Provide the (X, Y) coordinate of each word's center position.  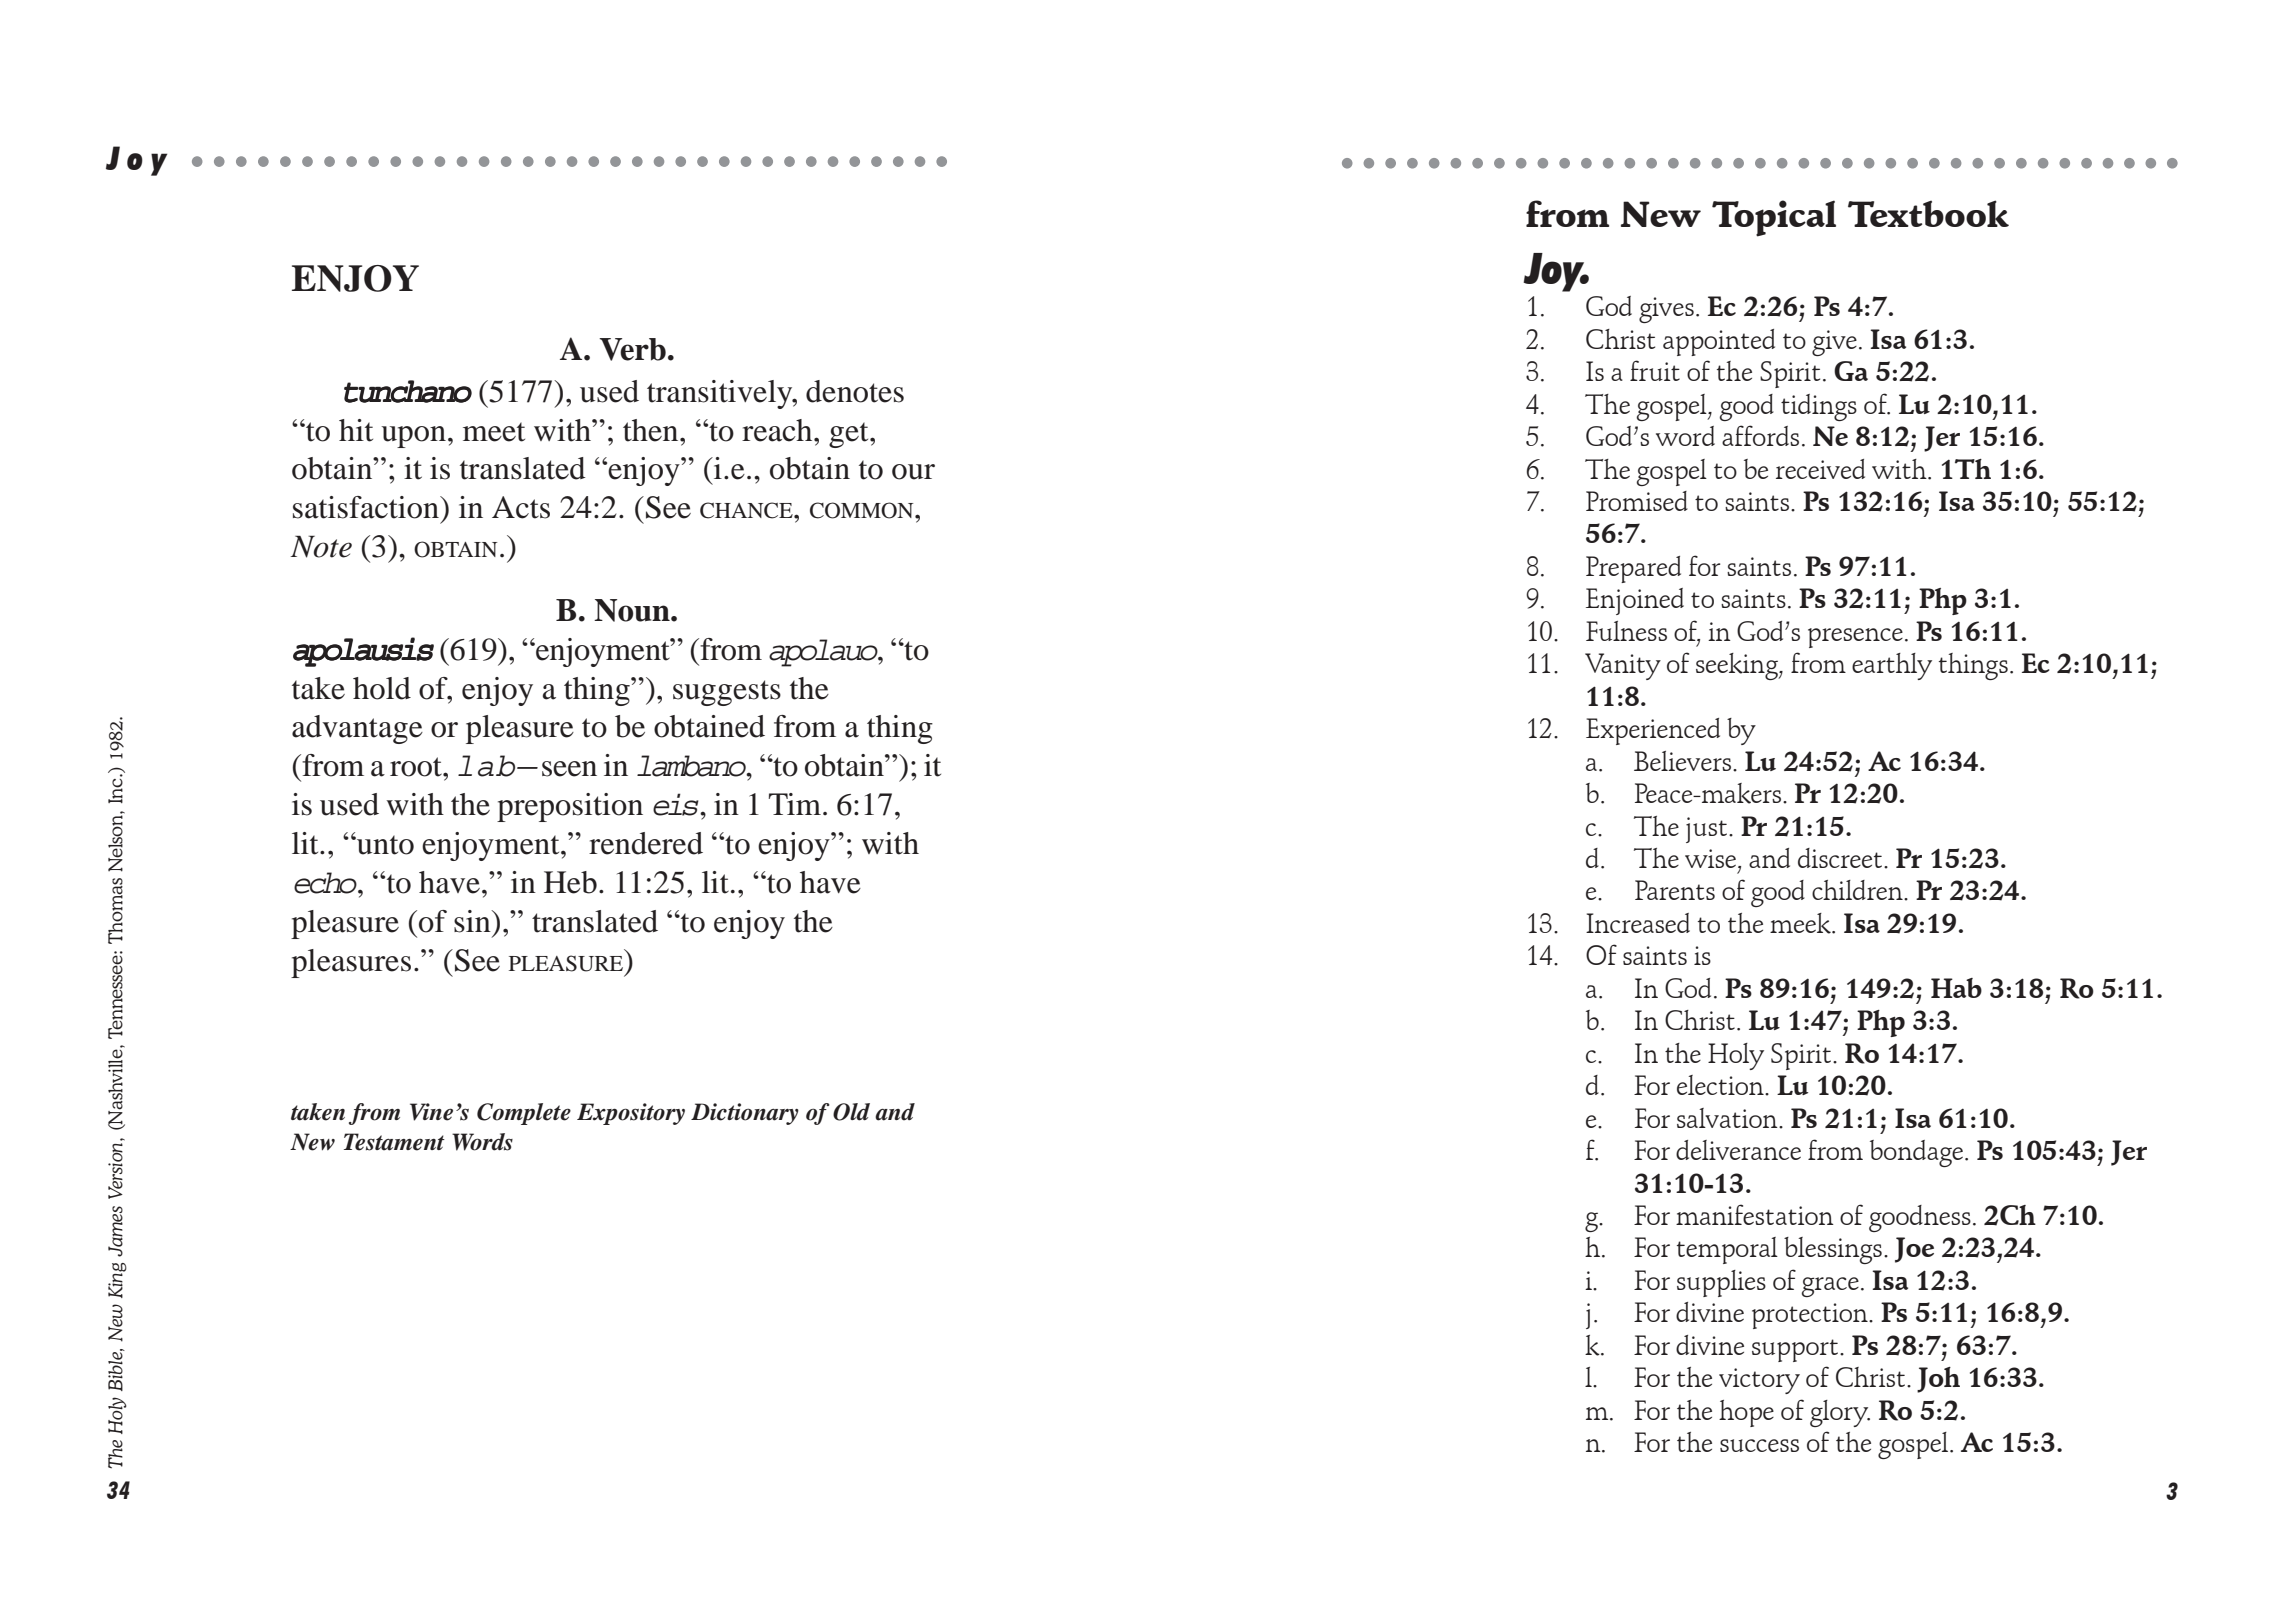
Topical (1774, 218)
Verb (632, 349)
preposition (570, 807)
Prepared (1633, 569)
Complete (524, 1114)
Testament (394, 1142)
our (913, 472)
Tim (796, 804)
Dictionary (745, 1114)
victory (1759, 1381)
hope (1746, 1413)
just (1708, 830)
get (850, 435)
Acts (521, 507)
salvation (1728, 1118)
